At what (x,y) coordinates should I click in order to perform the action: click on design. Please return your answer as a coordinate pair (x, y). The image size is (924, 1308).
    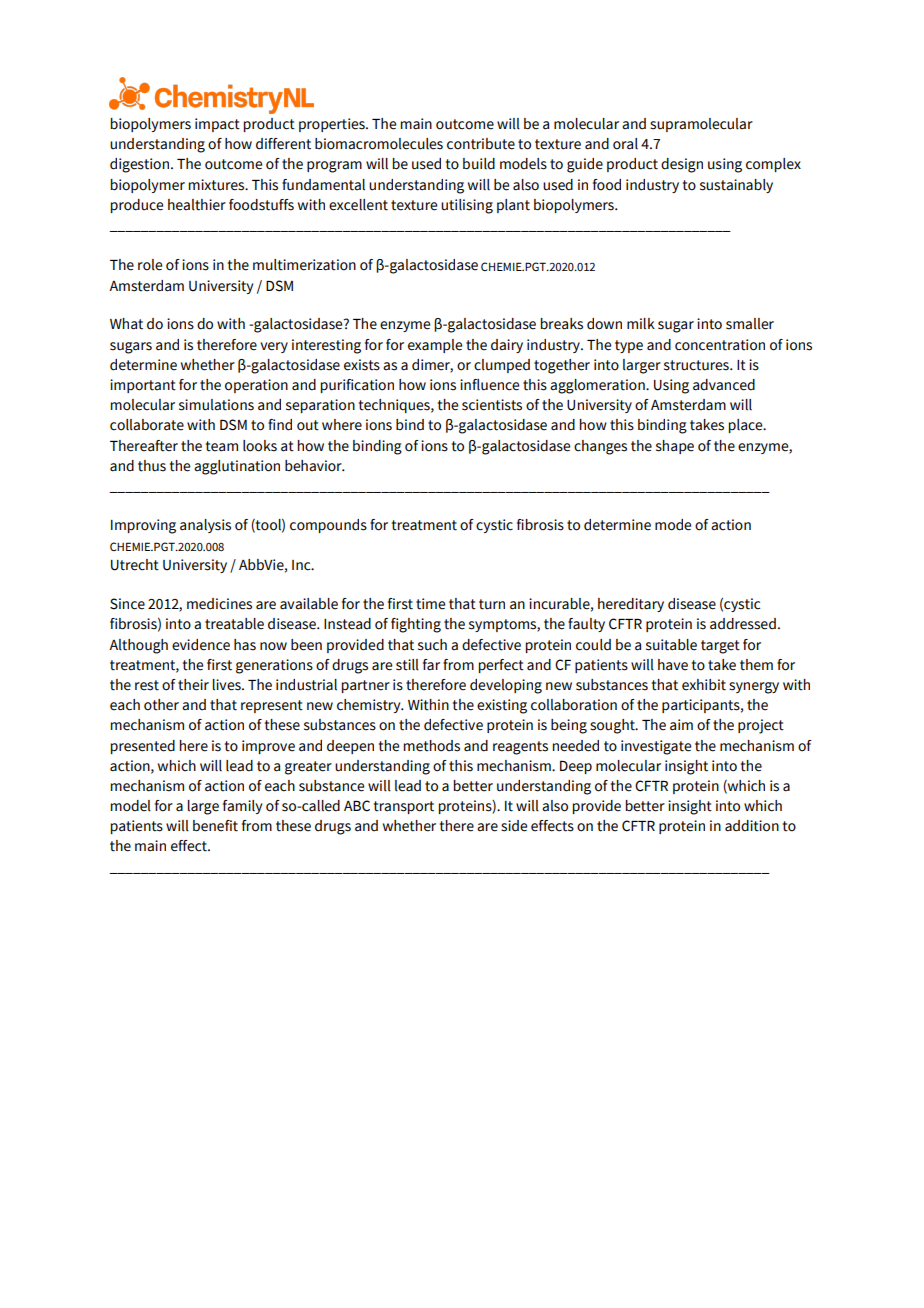
    Looking at the image, I should click on (682, 165).
